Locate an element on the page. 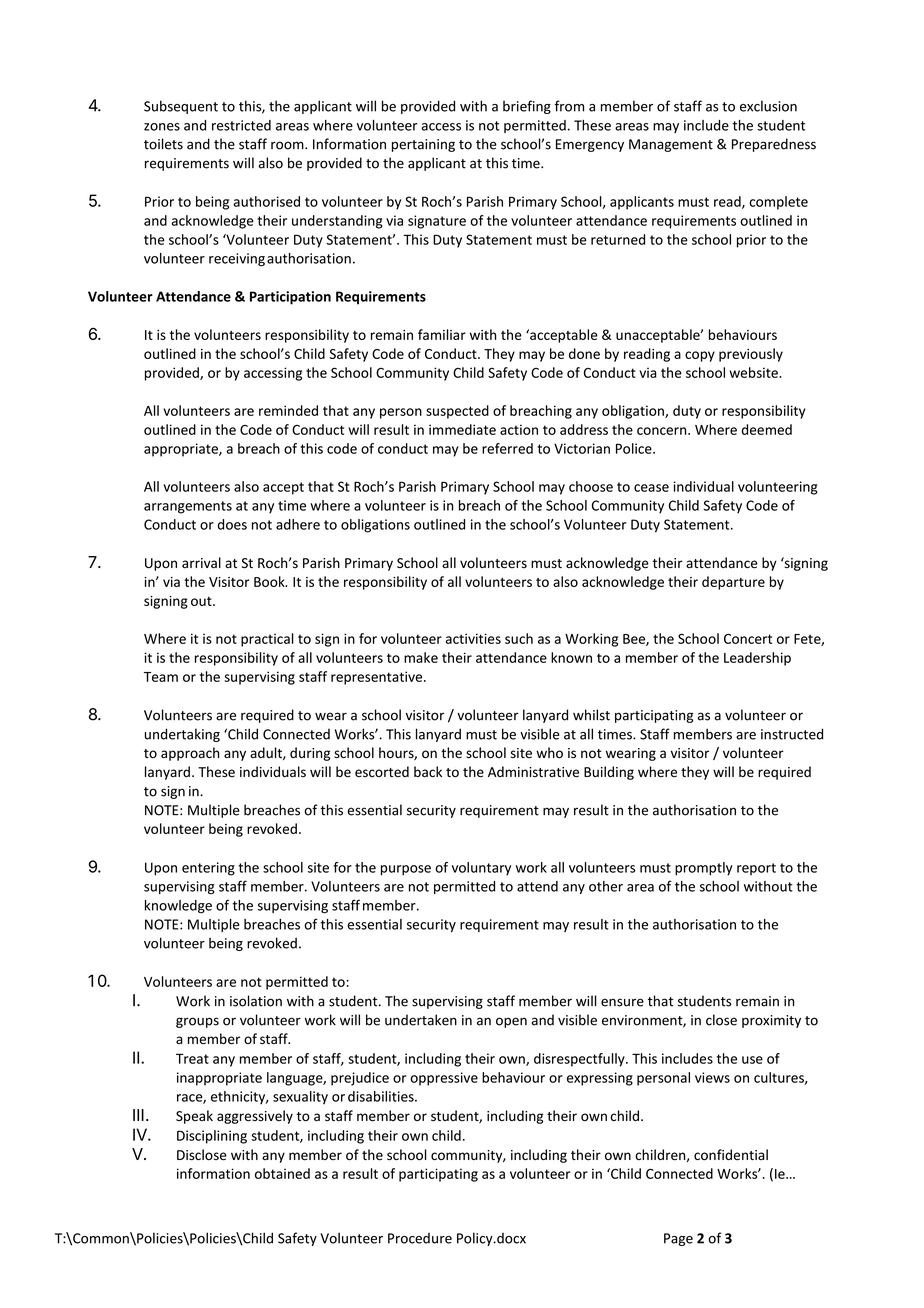  pertaining is located at coordinates (423, 145).
